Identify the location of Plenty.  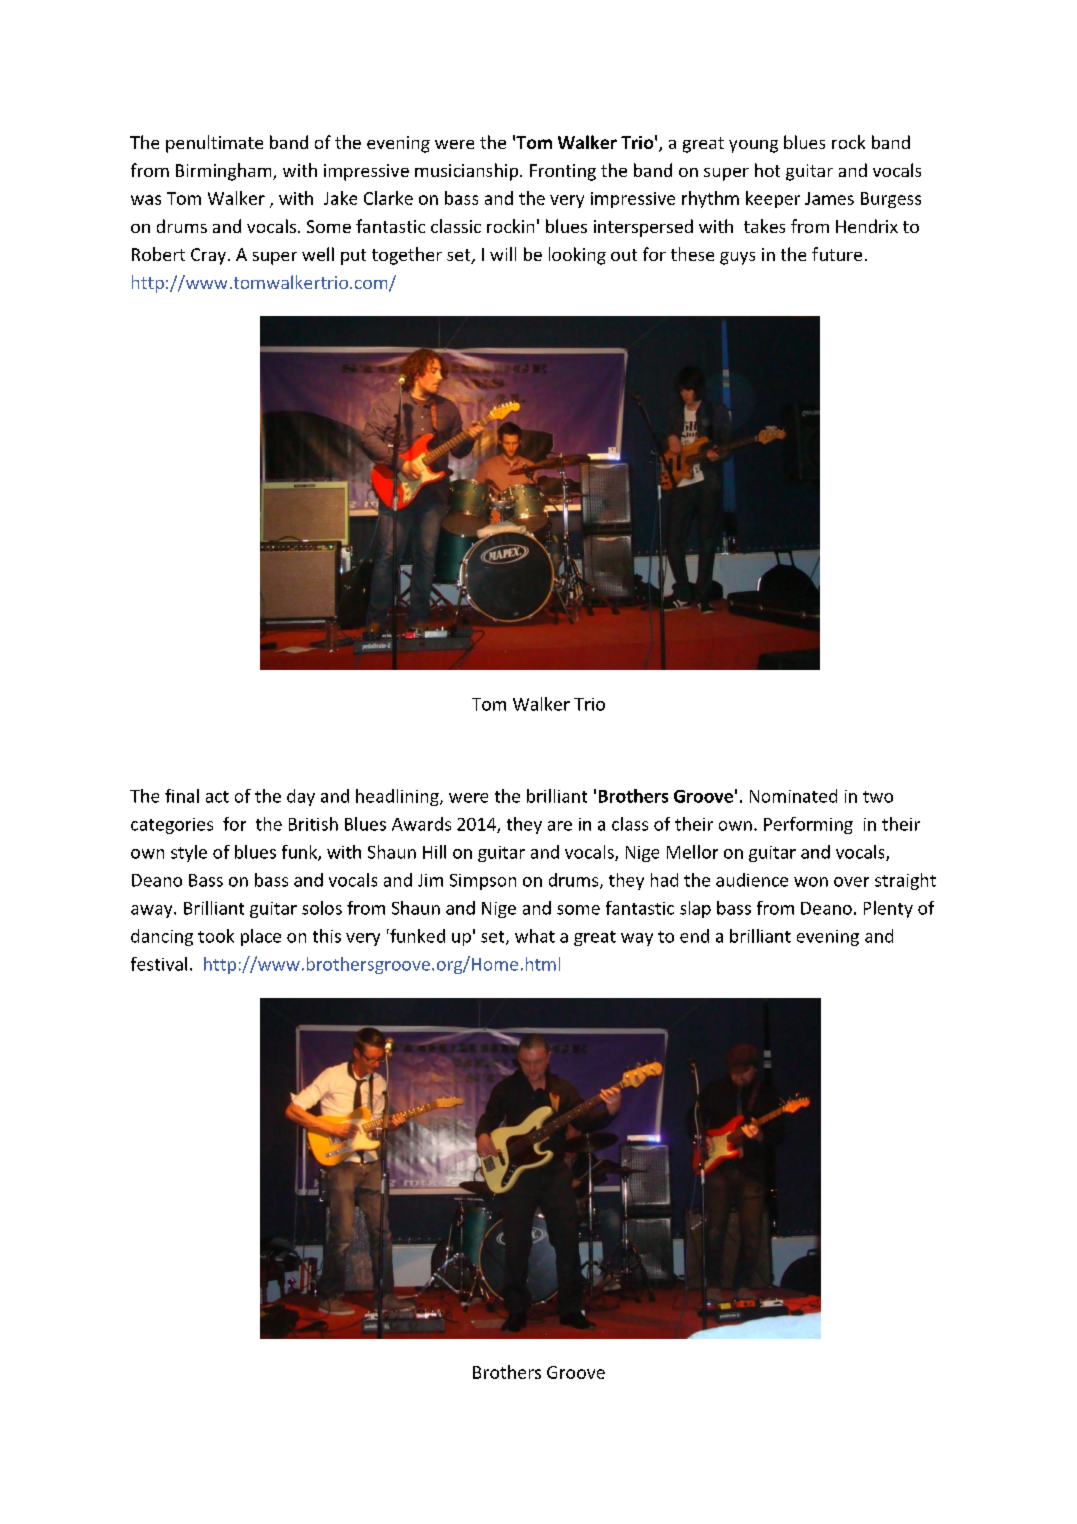
(888, 909).
